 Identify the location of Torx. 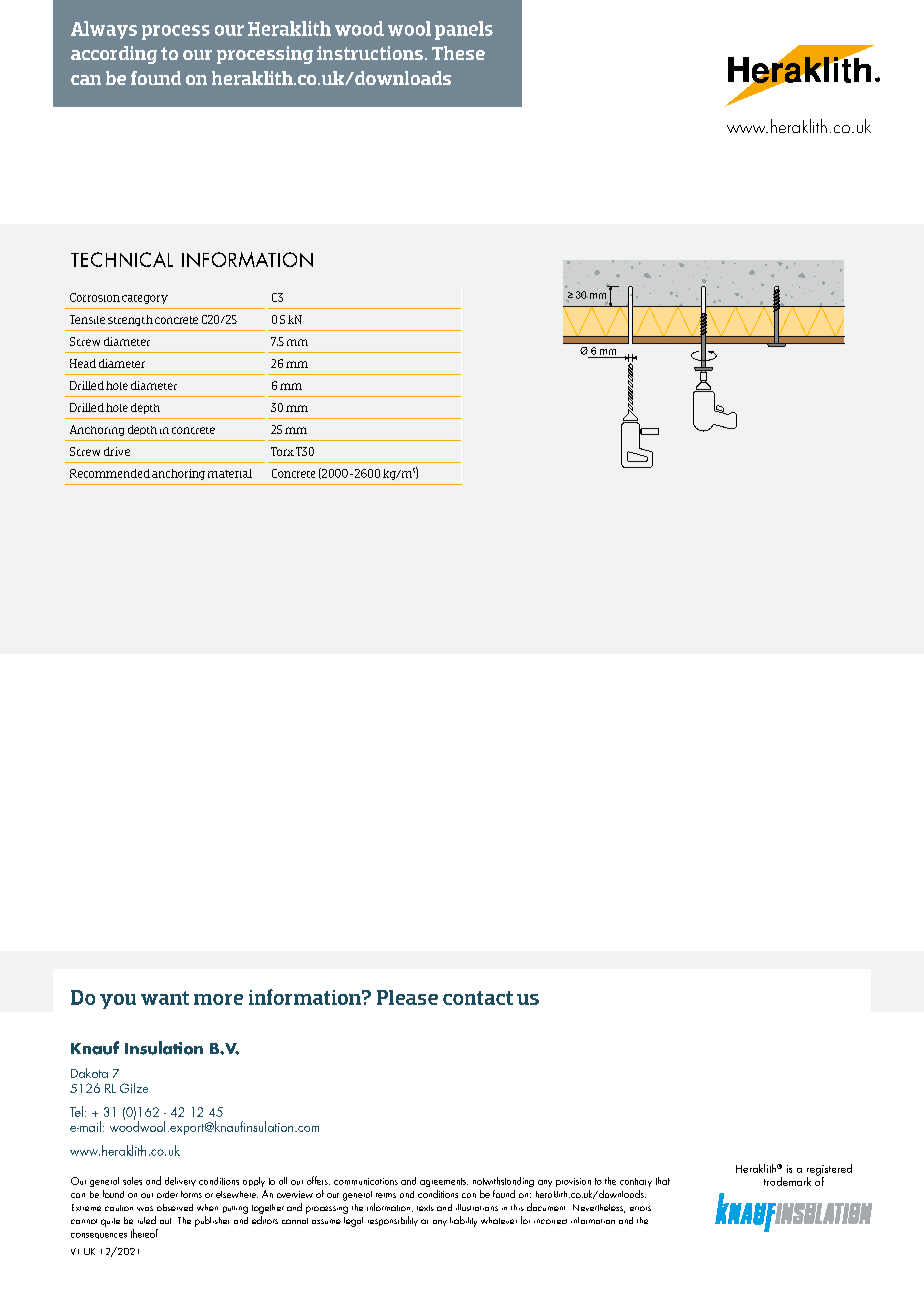
(282, 451).
